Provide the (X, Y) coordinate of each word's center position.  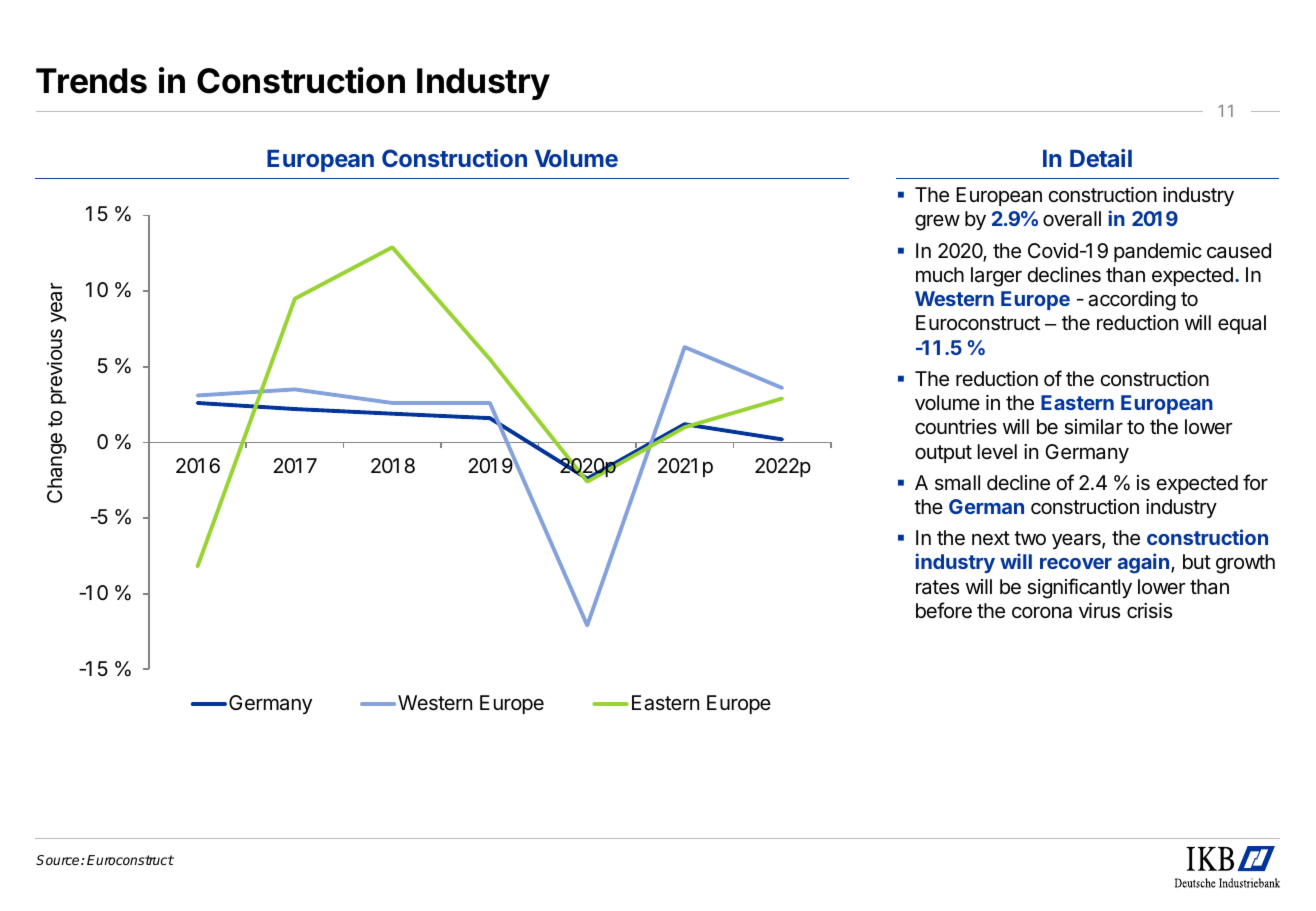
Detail (1101, 158)
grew (937, 223)
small (957, 483)
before (944, 610)
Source (59, 860)
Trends (91, 81)
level (997, 452)
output (943, 454)
